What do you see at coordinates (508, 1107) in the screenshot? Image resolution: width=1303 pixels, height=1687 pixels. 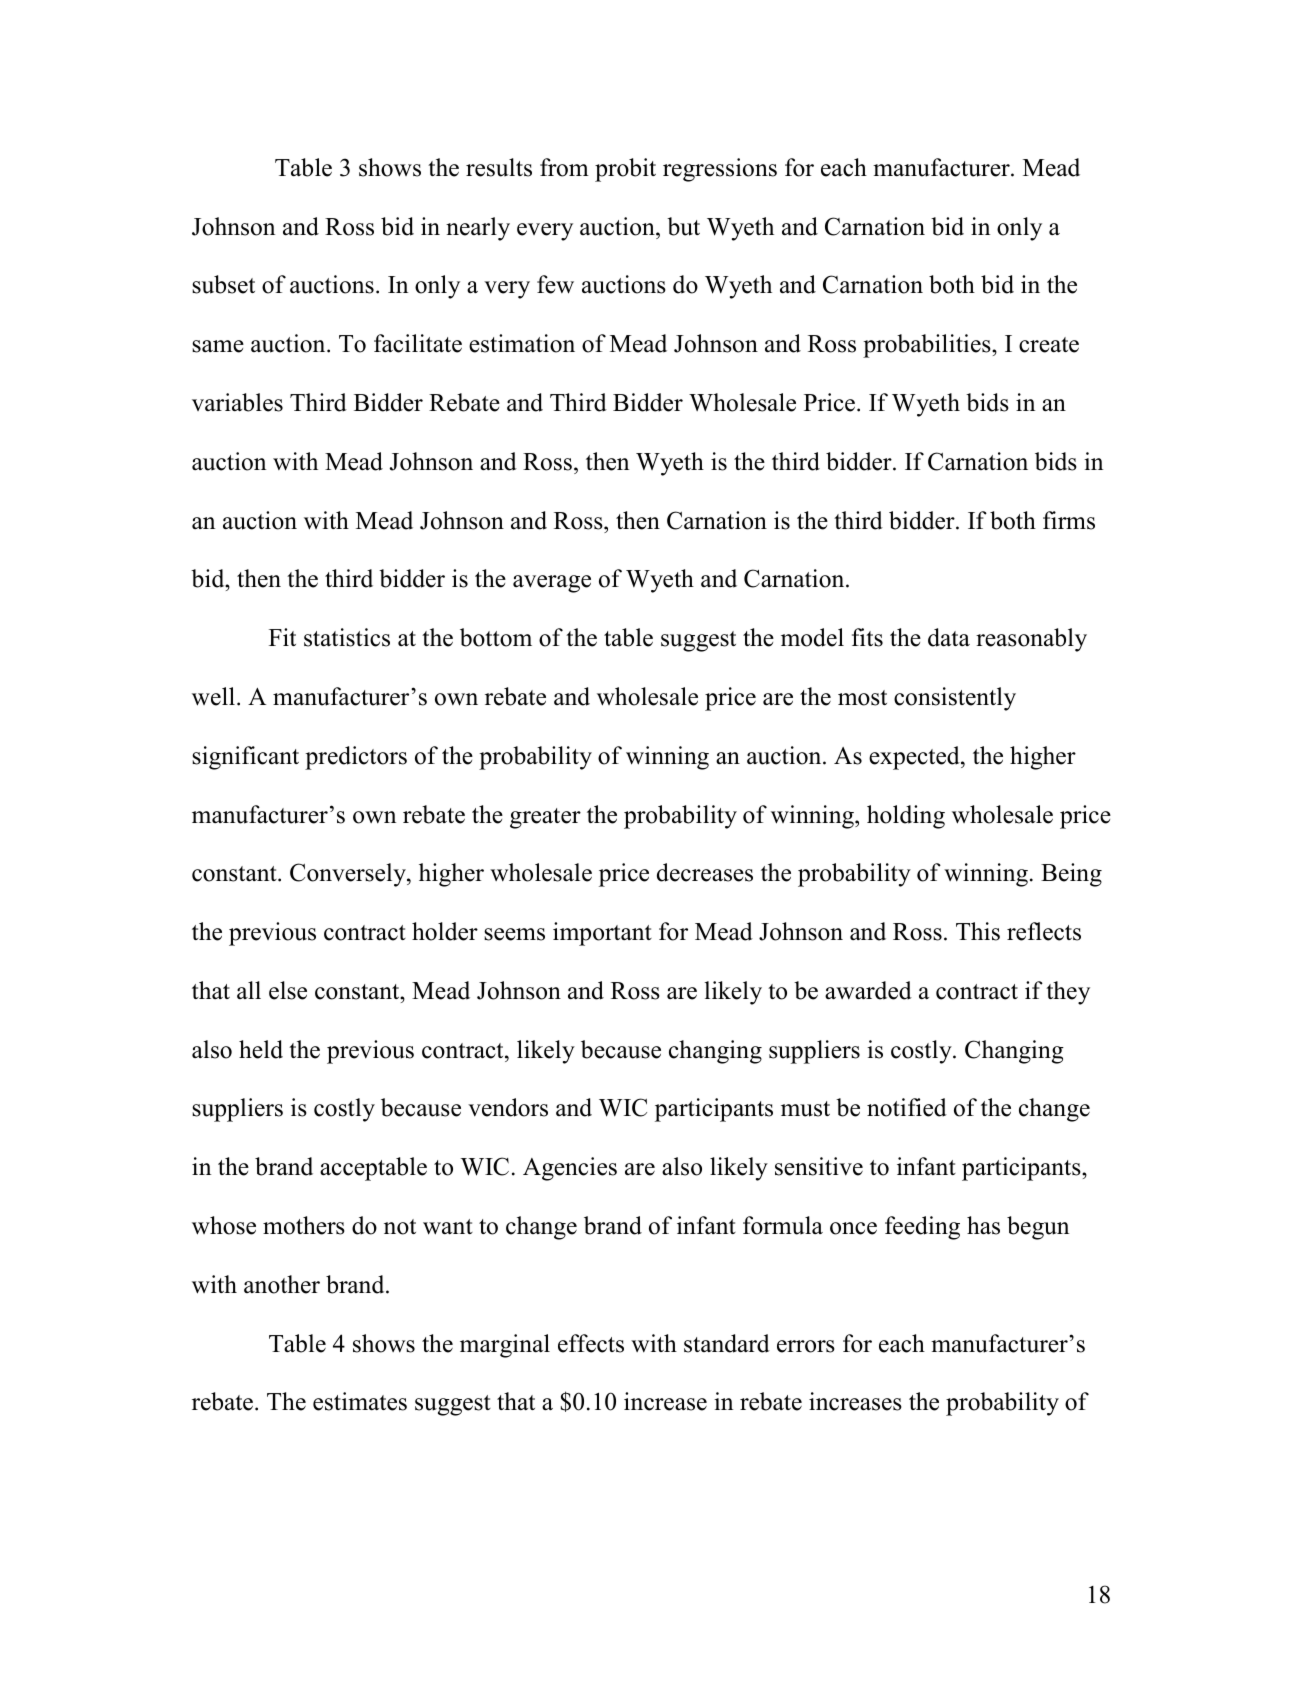 I see `vendors` at bounding box center [508, 1107].
